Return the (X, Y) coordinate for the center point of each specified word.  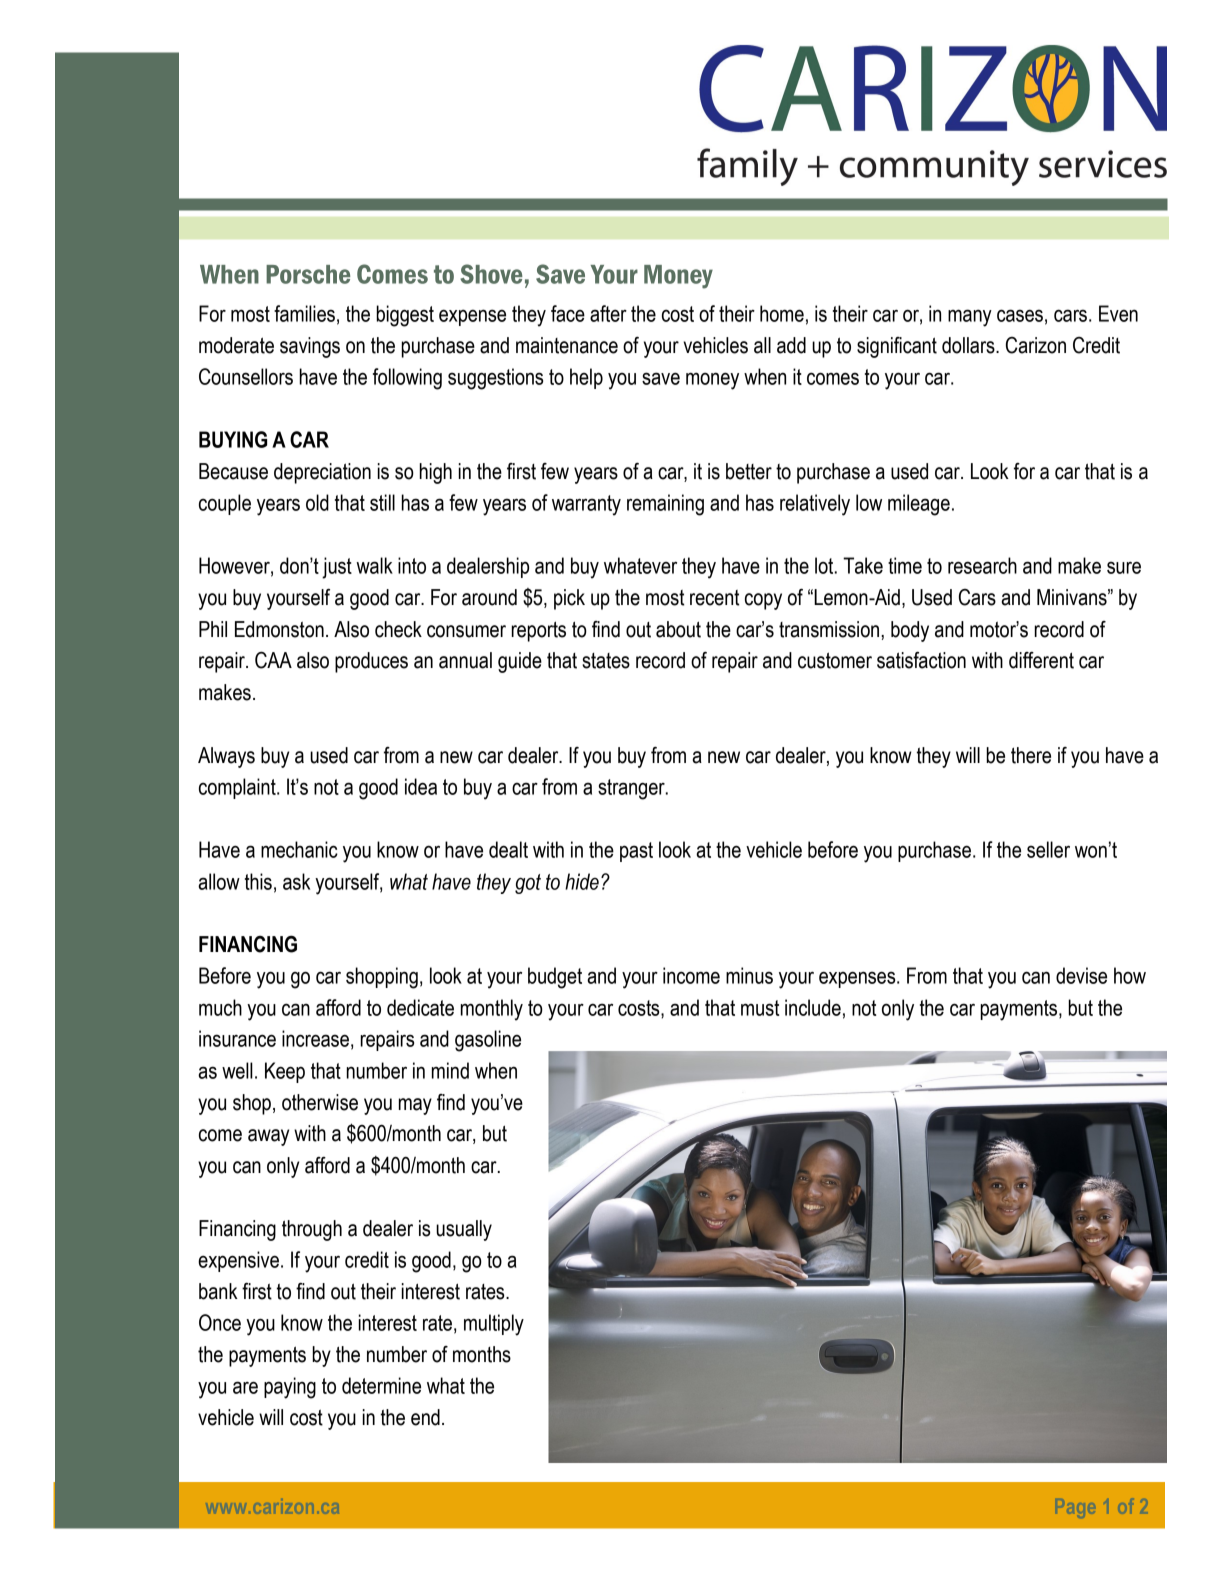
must (760, 1008)
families (304, 313)
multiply (494, 1325)
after (608, 313)
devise (1081, 975)
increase (315, 1038)
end (425, 1417)
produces (371, 662)
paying (290, 1388)
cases (1020, 315)
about (678, 629)
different (1041, 660)
